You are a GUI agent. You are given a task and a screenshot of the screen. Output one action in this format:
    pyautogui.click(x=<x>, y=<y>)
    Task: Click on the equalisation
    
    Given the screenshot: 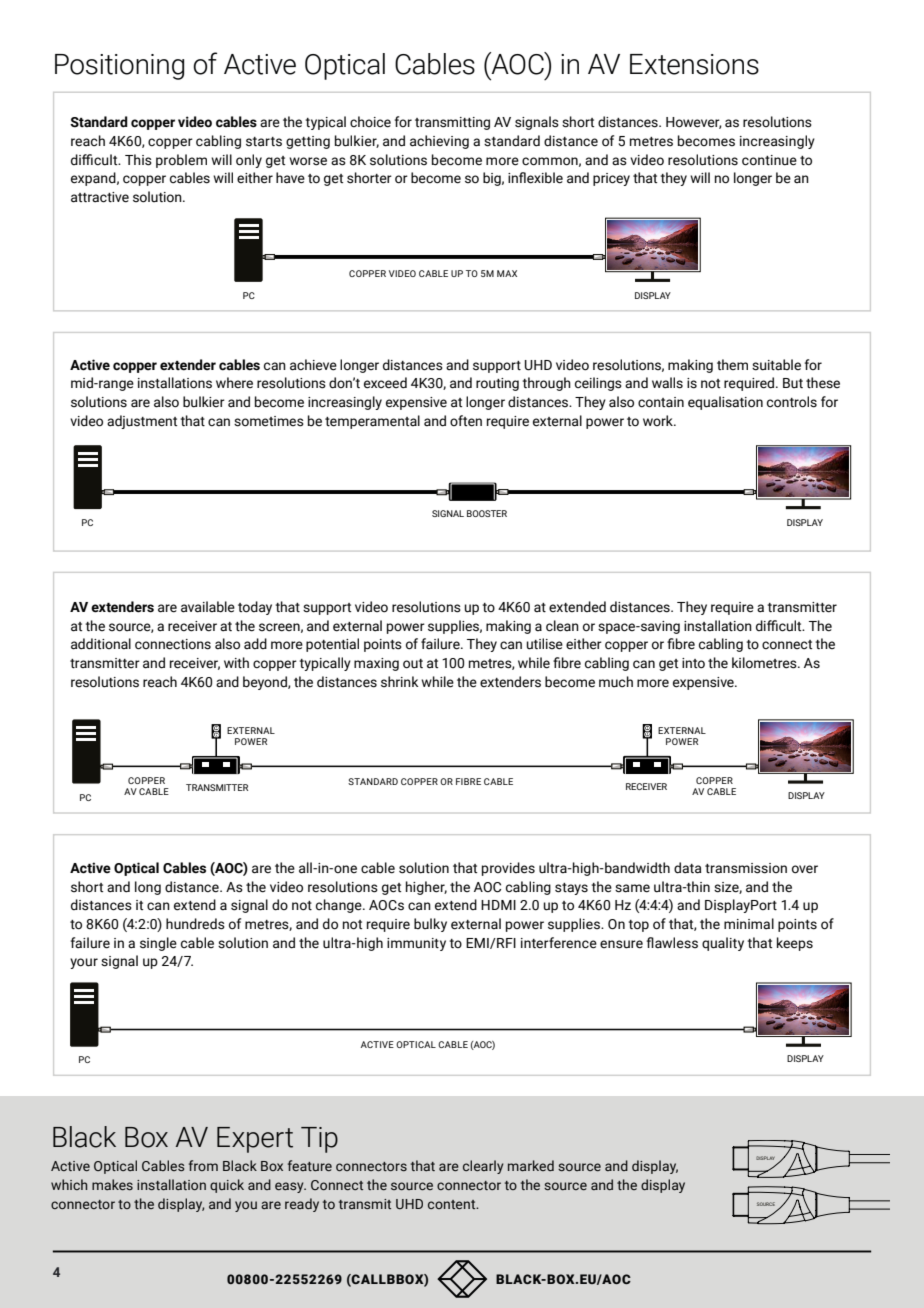 What is the action you would take?
    pyautogui.click(x=725, y=403)
